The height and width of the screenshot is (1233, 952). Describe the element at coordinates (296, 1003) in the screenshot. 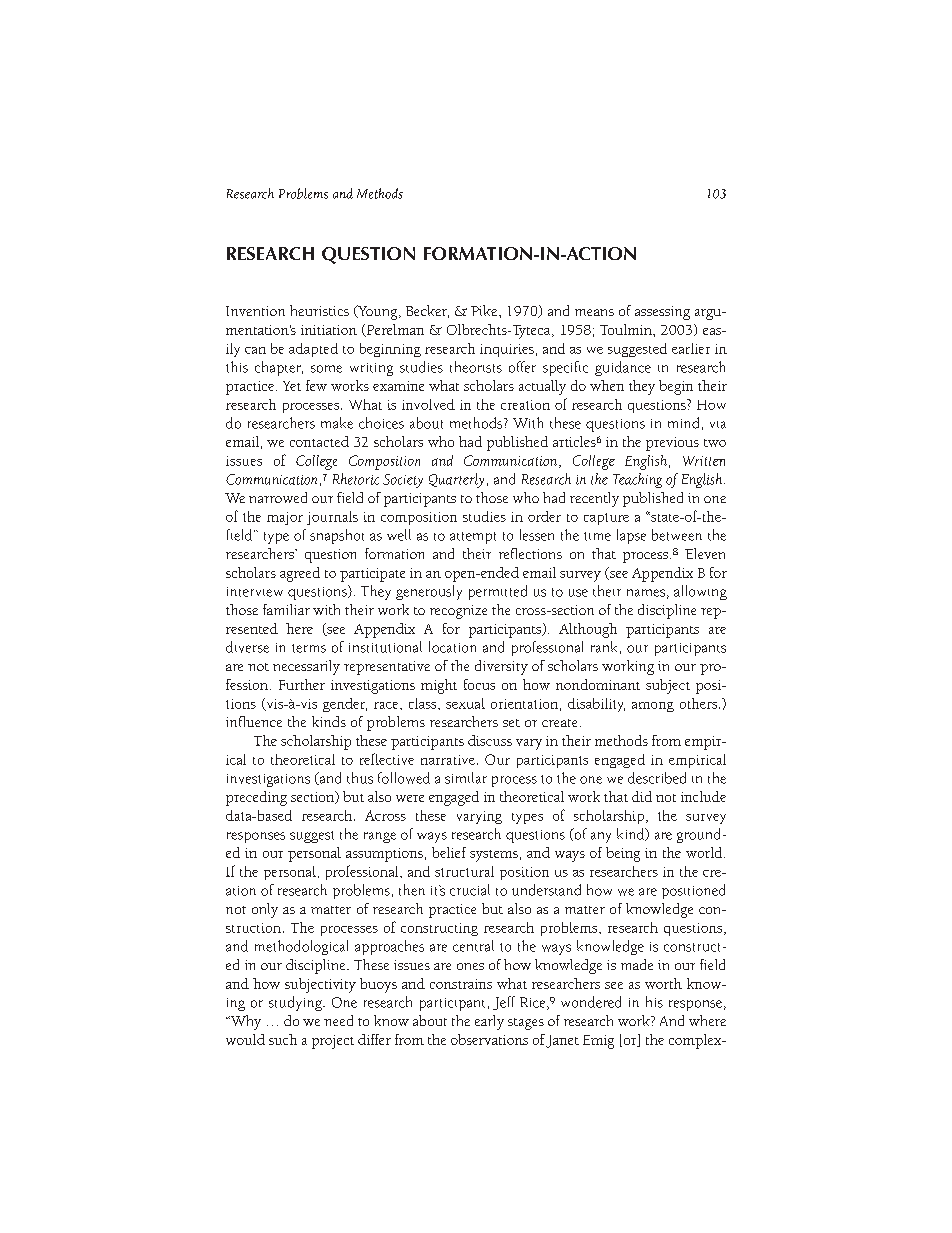

I see `studying` at that location.
